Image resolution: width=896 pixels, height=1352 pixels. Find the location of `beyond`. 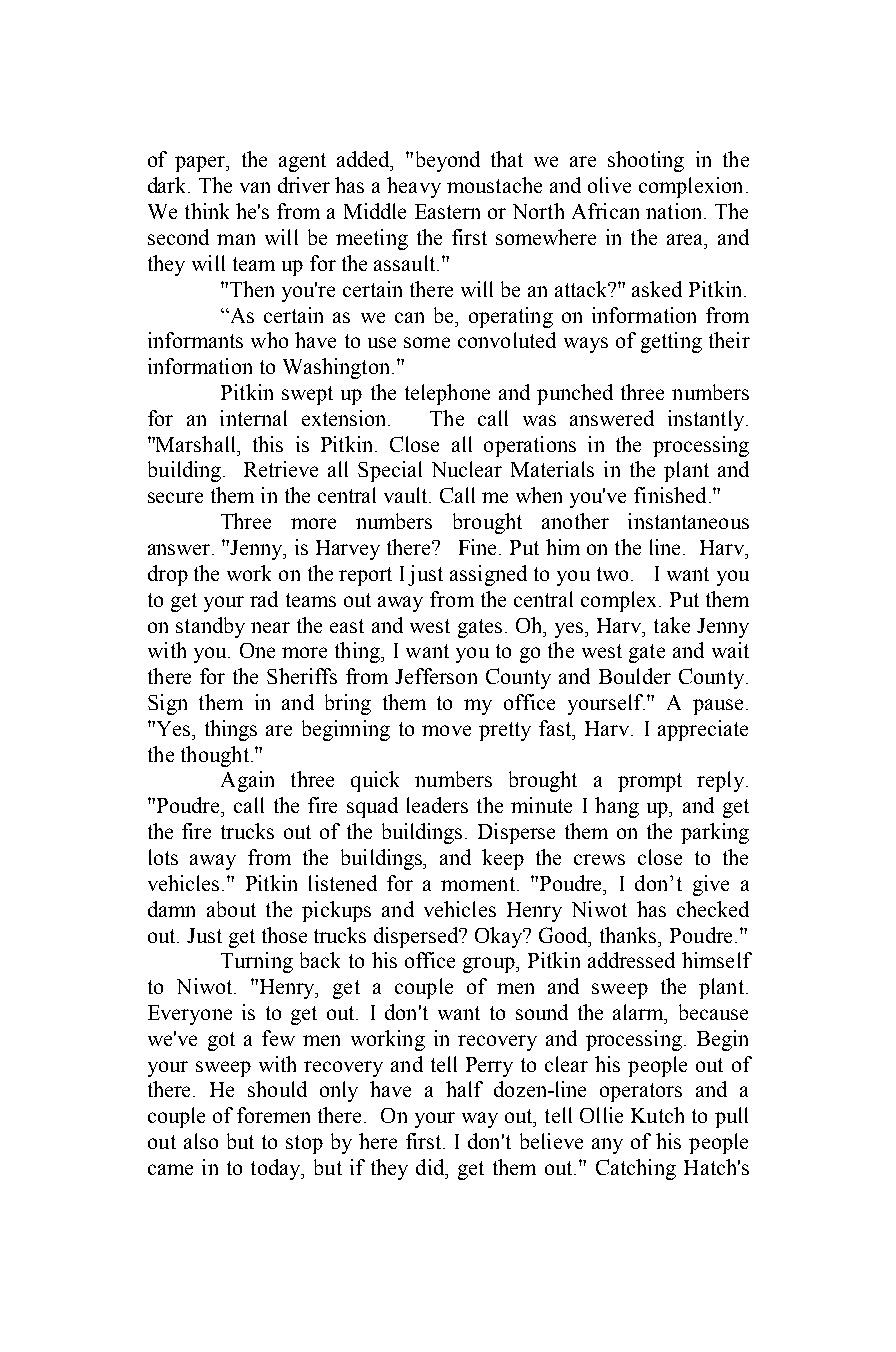

beyond is located at coordinates (446, 161).
